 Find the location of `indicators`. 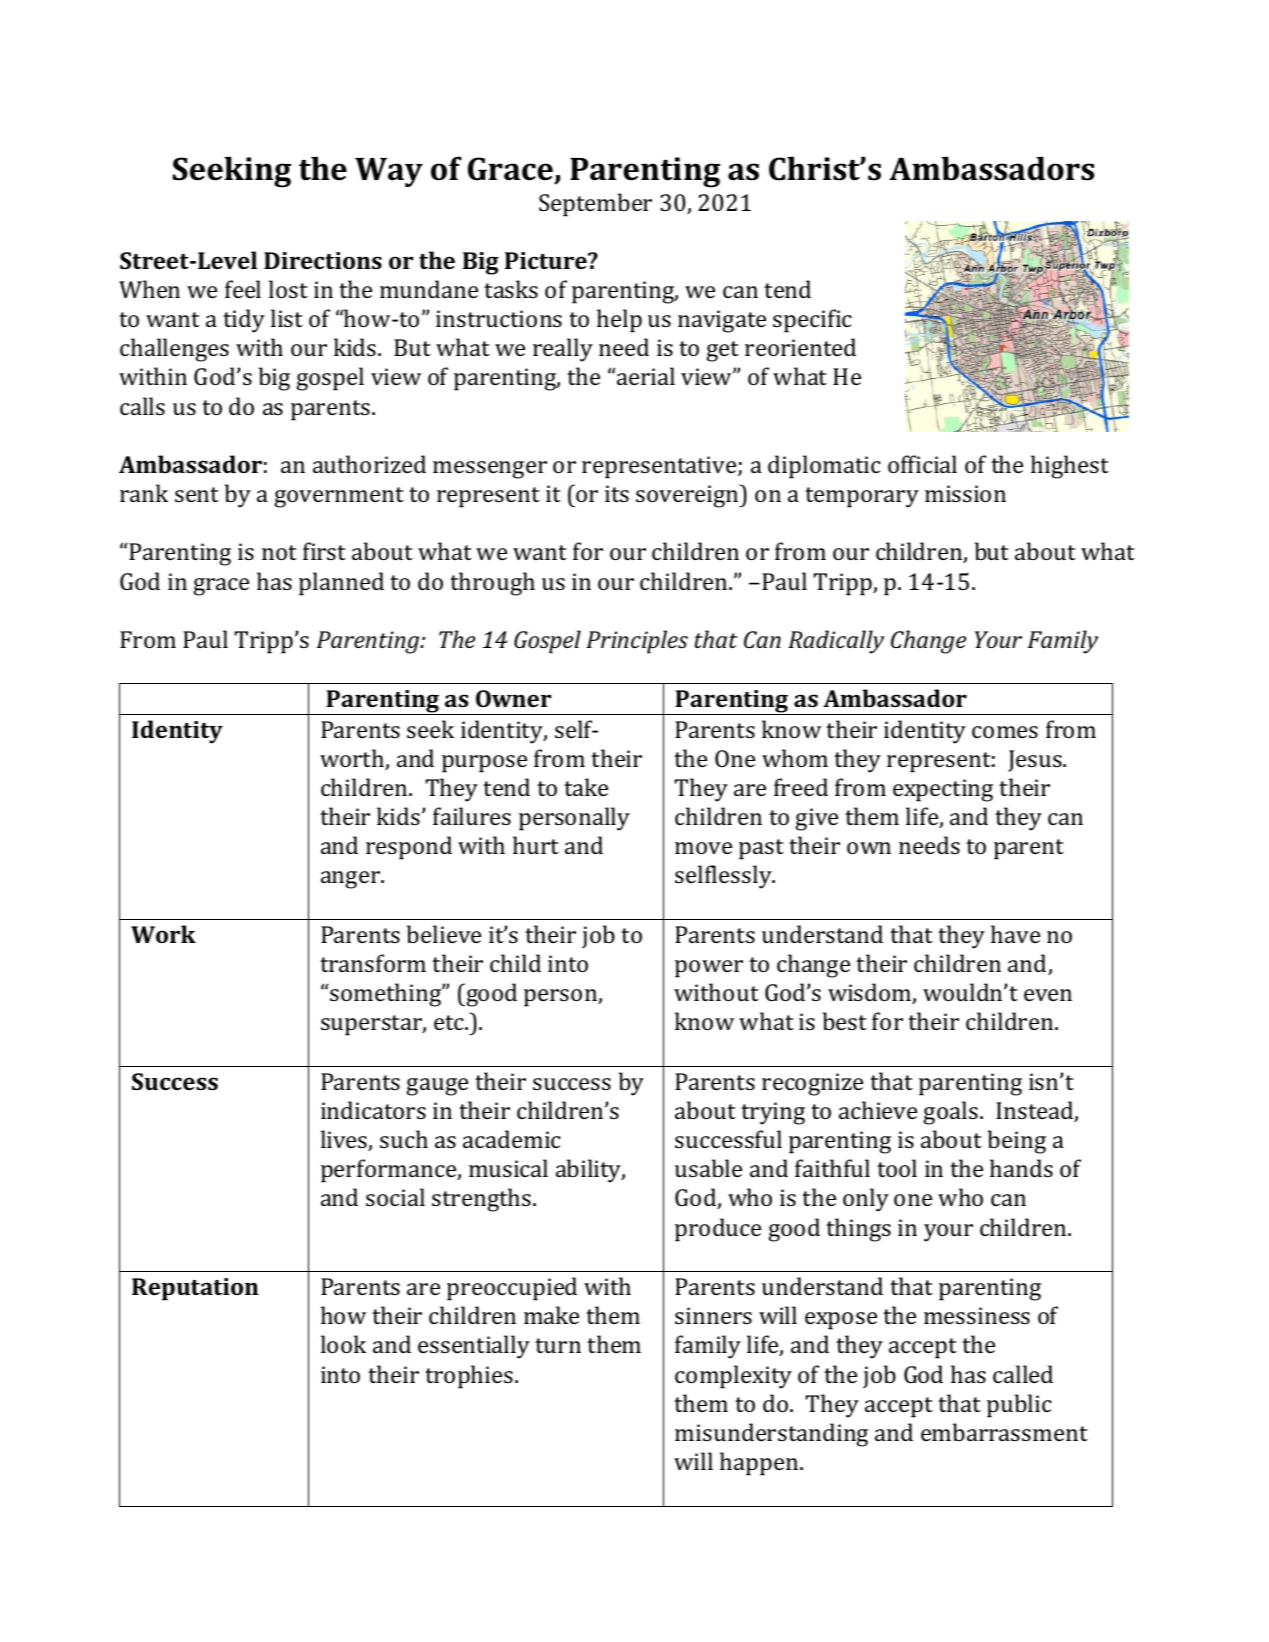

indicators is located at coordinates (373, 1110).
